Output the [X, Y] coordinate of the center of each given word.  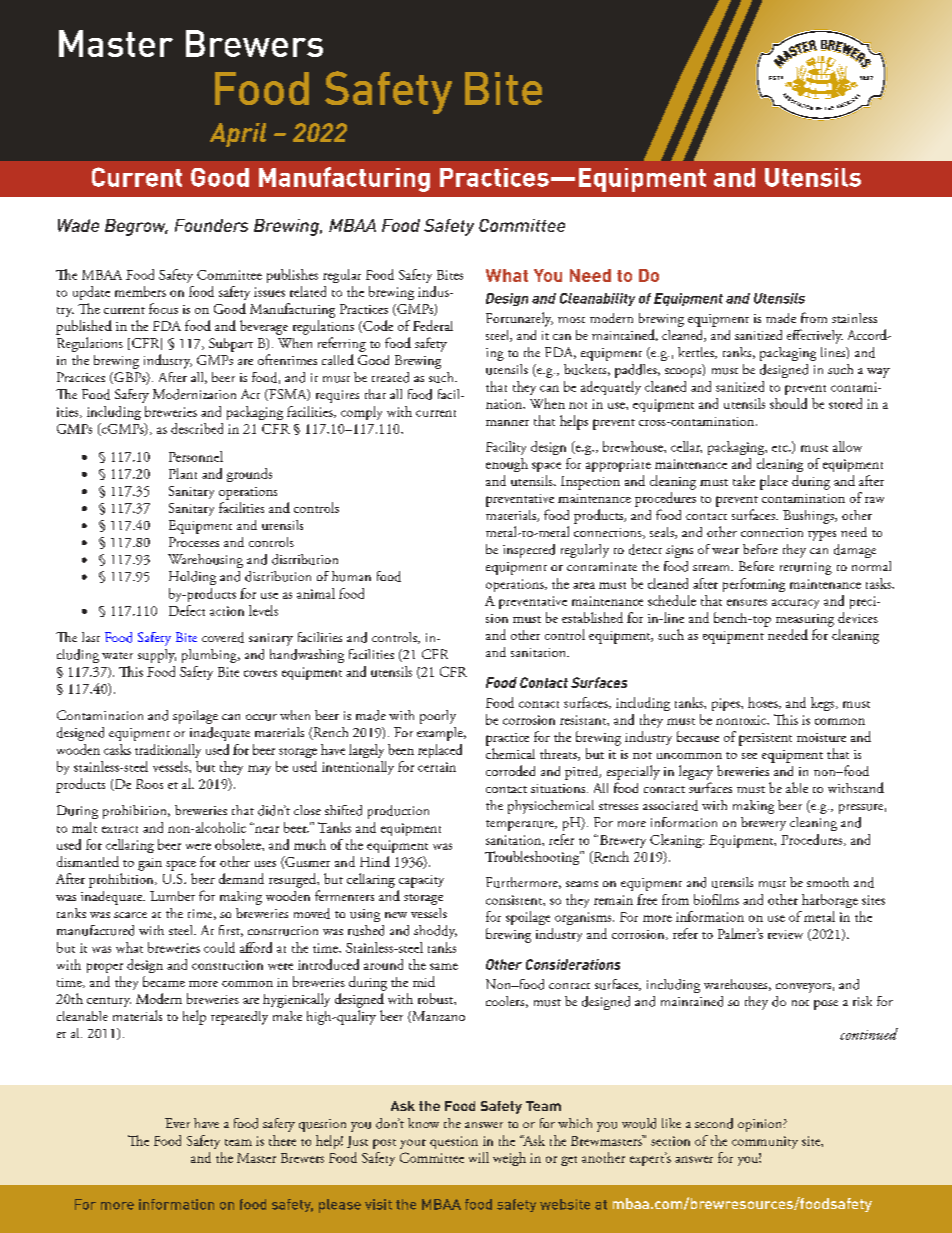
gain [150, 864]
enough [507, 465]
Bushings [809, 517]
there [282, 1140]
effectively [815, 336]
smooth [828, 882]
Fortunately [519, 319]
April [238, 135]
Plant [183, 473]
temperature [521, 825]
